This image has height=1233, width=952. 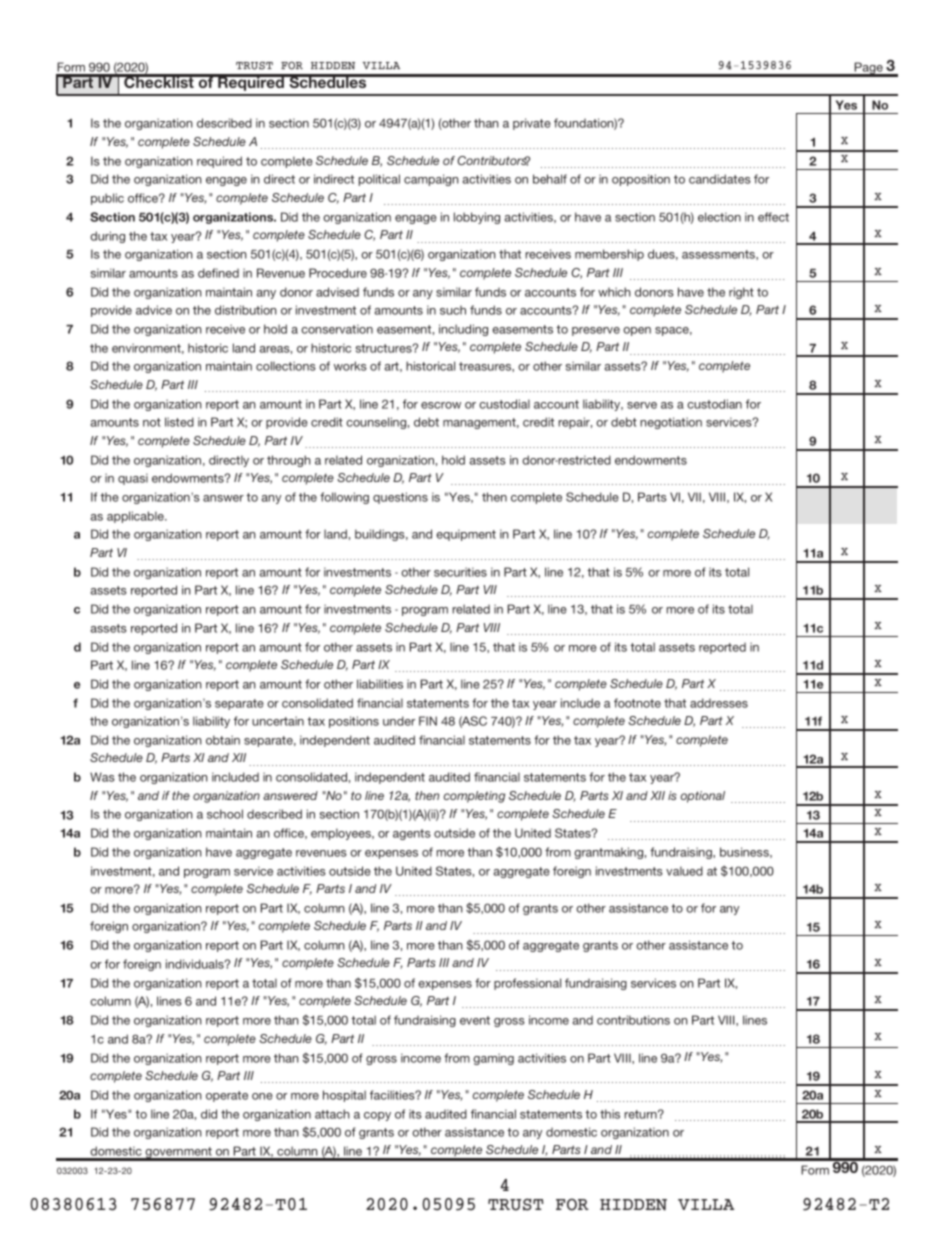 What do you see at coordinates (460, 572) in the image?
I see `securities` at bounding box center [460, 572].
